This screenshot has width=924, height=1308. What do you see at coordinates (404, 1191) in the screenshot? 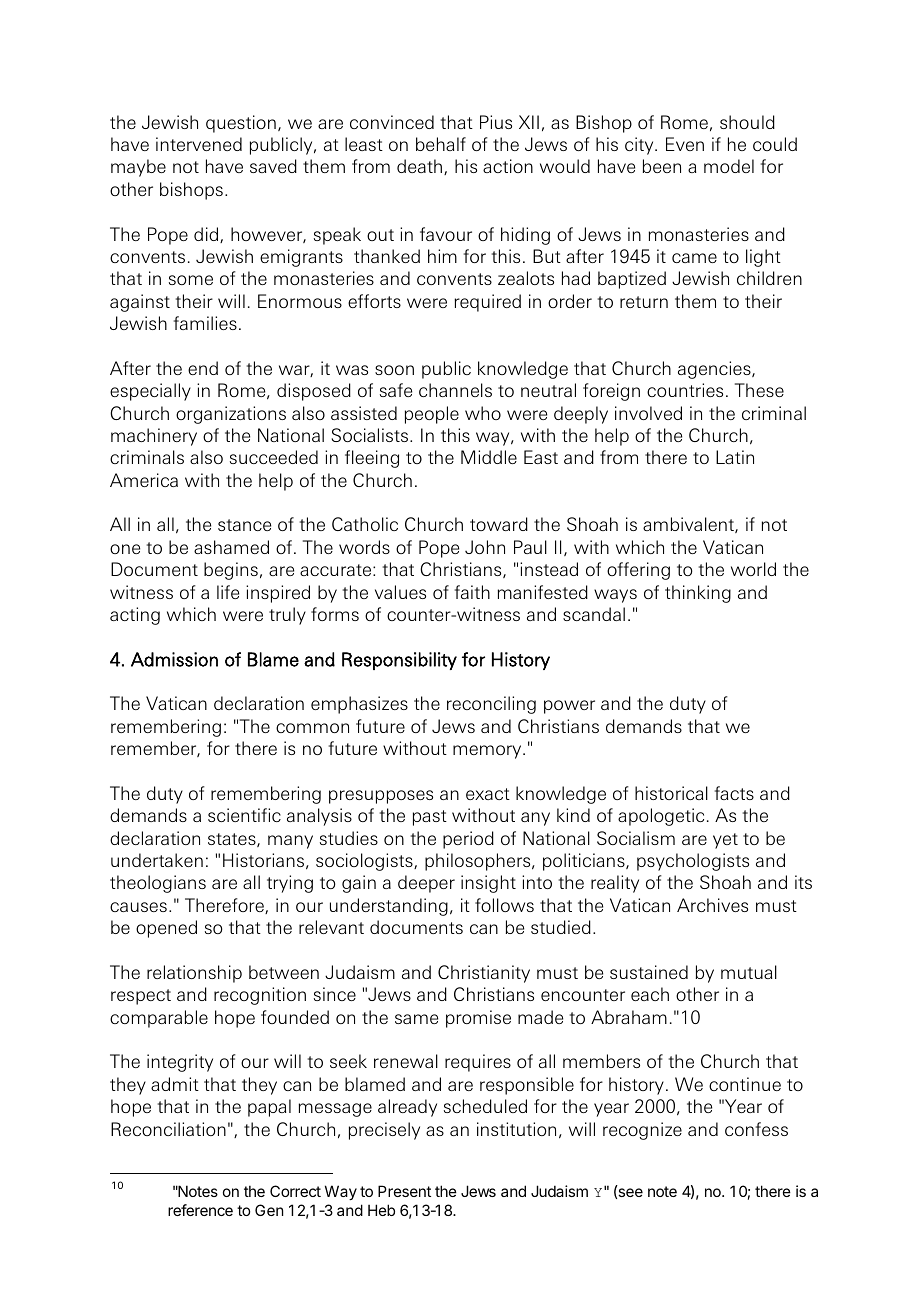
I see `Present` at bounding box center [404, 1191].
